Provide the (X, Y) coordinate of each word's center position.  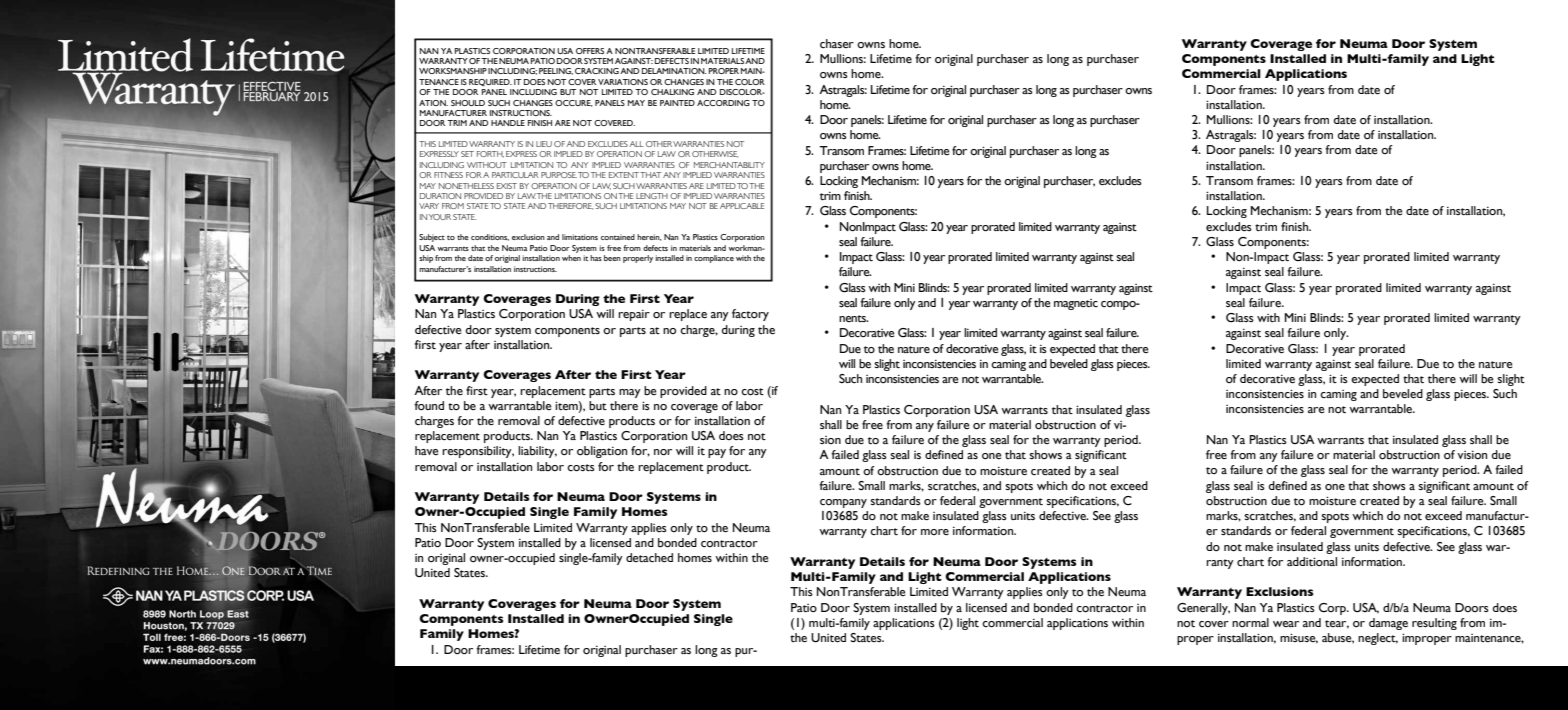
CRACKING (597, 71)
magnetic (1076, 304)
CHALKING (672, 92)
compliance (714, 259)
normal (1250, 622)
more (935, 532)
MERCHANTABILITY (729, 165)
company (843, 503)
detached (649, 557)
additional (1312, 561)
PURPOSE (559, 175)
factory (750, 315)
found (429, 405)
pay (717, 453)
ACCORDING (723, 103)
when (571, 258)
